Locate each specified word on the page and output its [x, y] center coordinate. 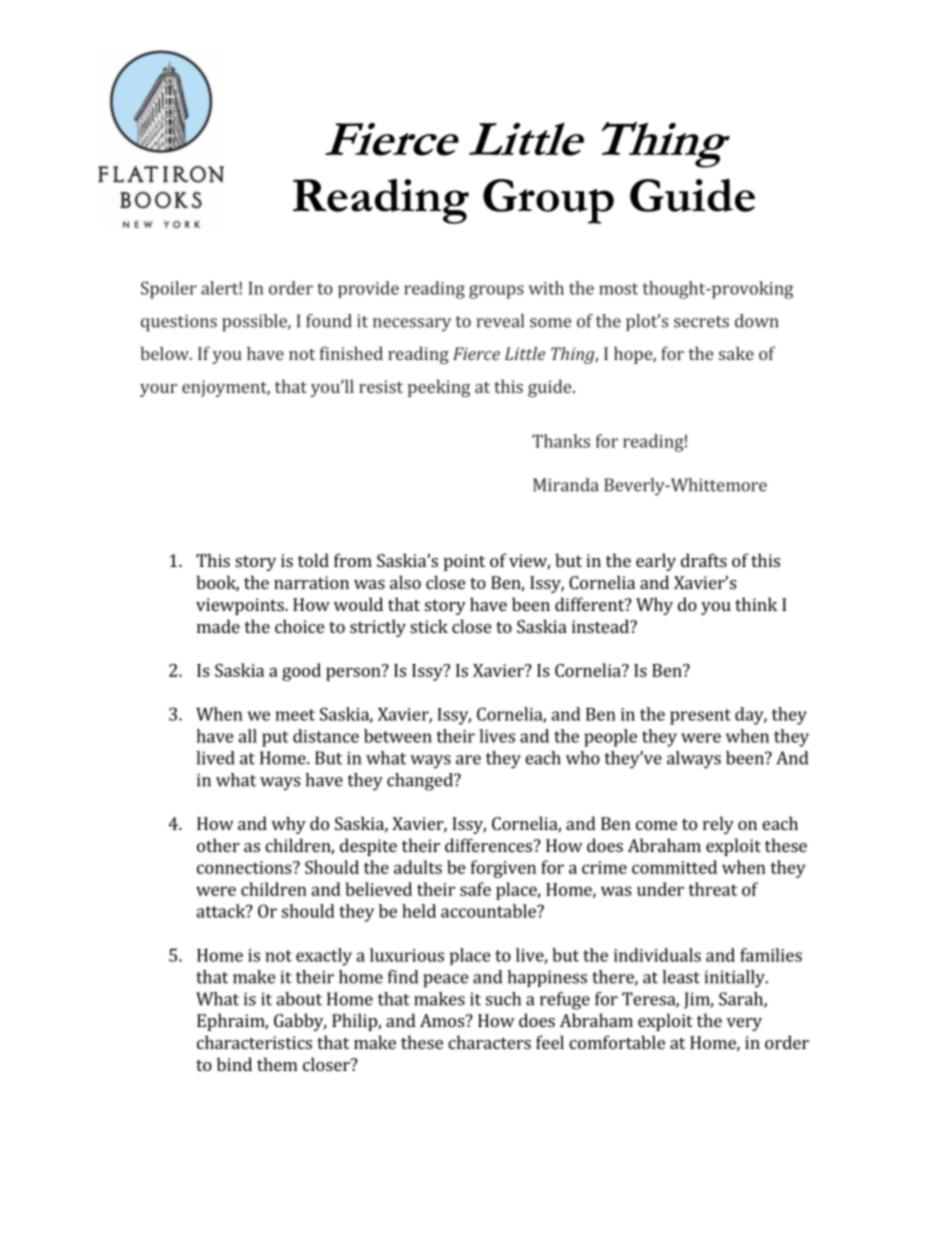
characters [489, 1042]
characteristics [254, 1042]
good [301, 672]
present [700, 717]
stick [429, 626]
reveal [500, 321]
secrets [701, 322]
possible [255, 323]
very [744, 1024]
